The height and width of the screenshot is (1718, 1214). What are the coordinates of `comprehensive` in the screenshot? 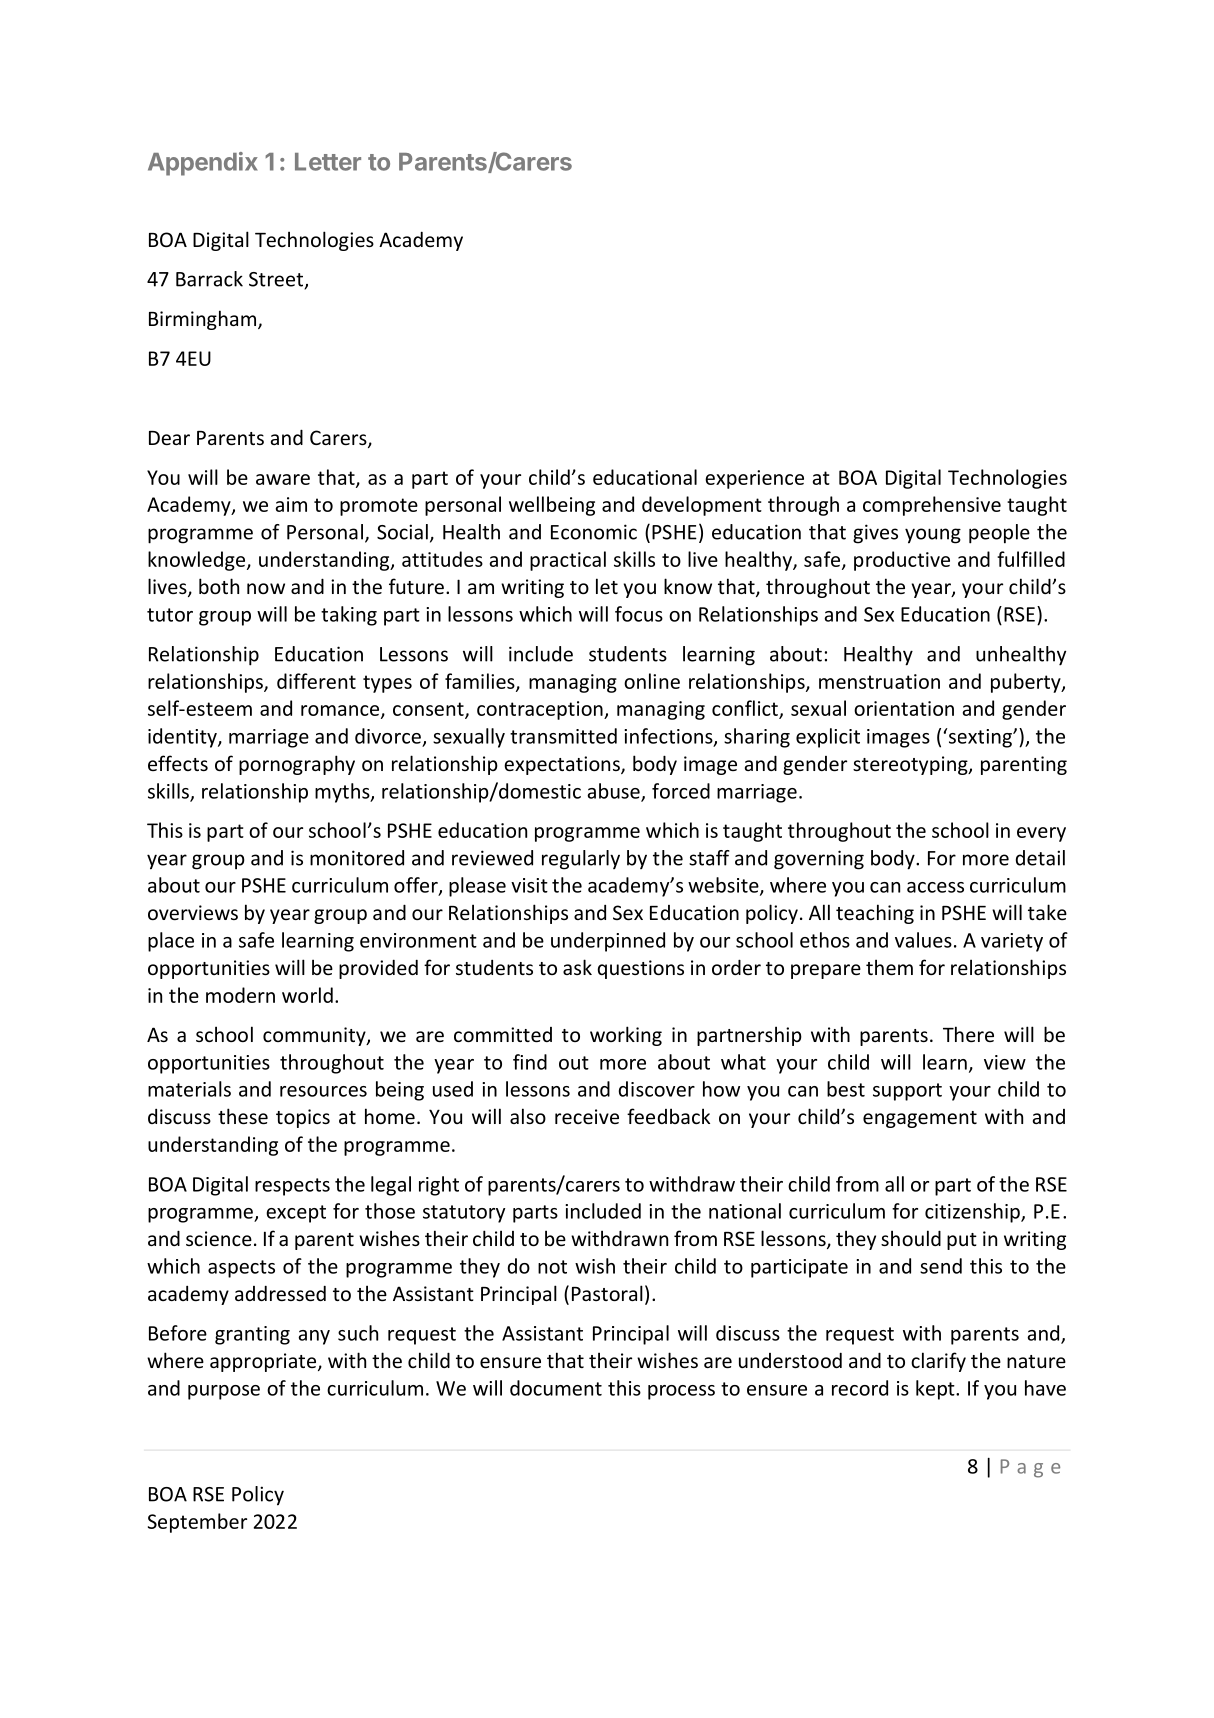 It's located at (932, 506).
